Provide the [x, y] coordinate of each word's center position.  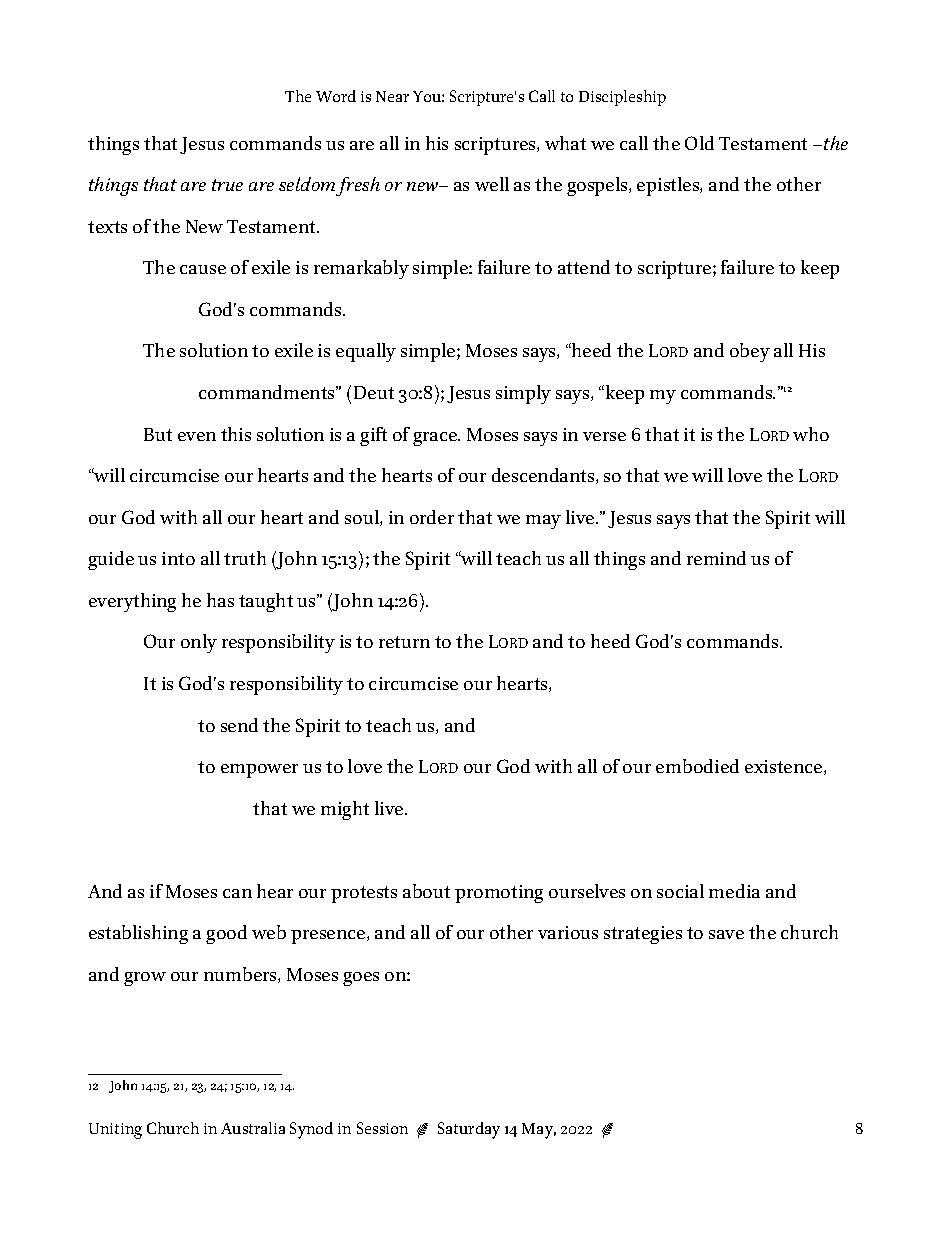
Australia [253, 1128]
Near [392, 96]
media [734, 891]
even [197, 436]
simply [523, 394]
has [220, 600]
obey [750, 352]
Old [699, 143]
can [237, 893]
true [227, 185]
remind [716, 558]
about [426, 891]
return [404, 642]
